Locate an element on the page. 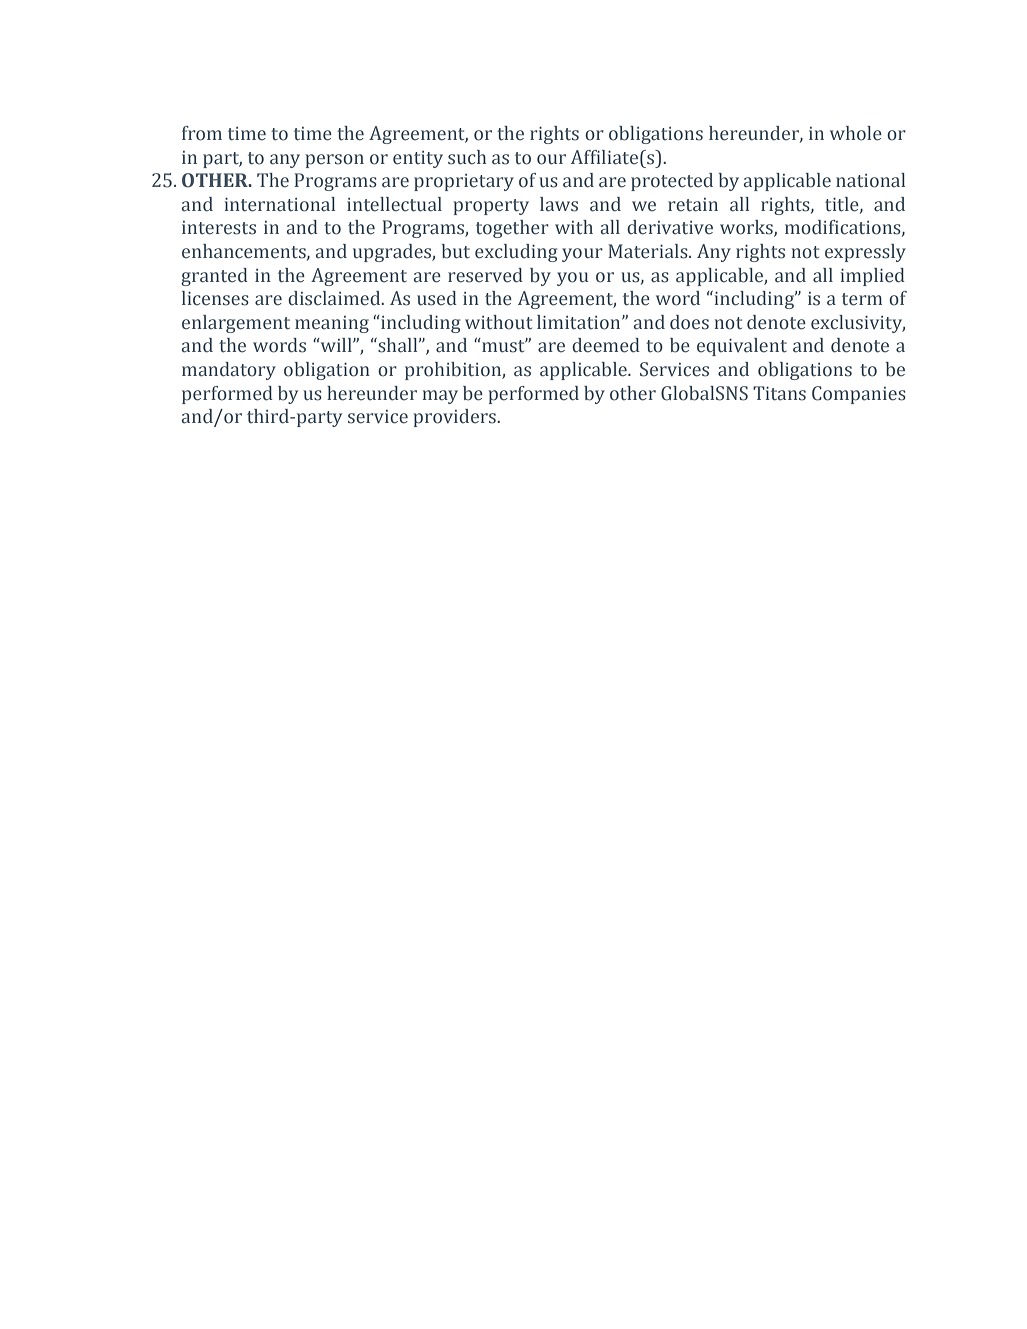  from is located at coordinates (202, 133).
